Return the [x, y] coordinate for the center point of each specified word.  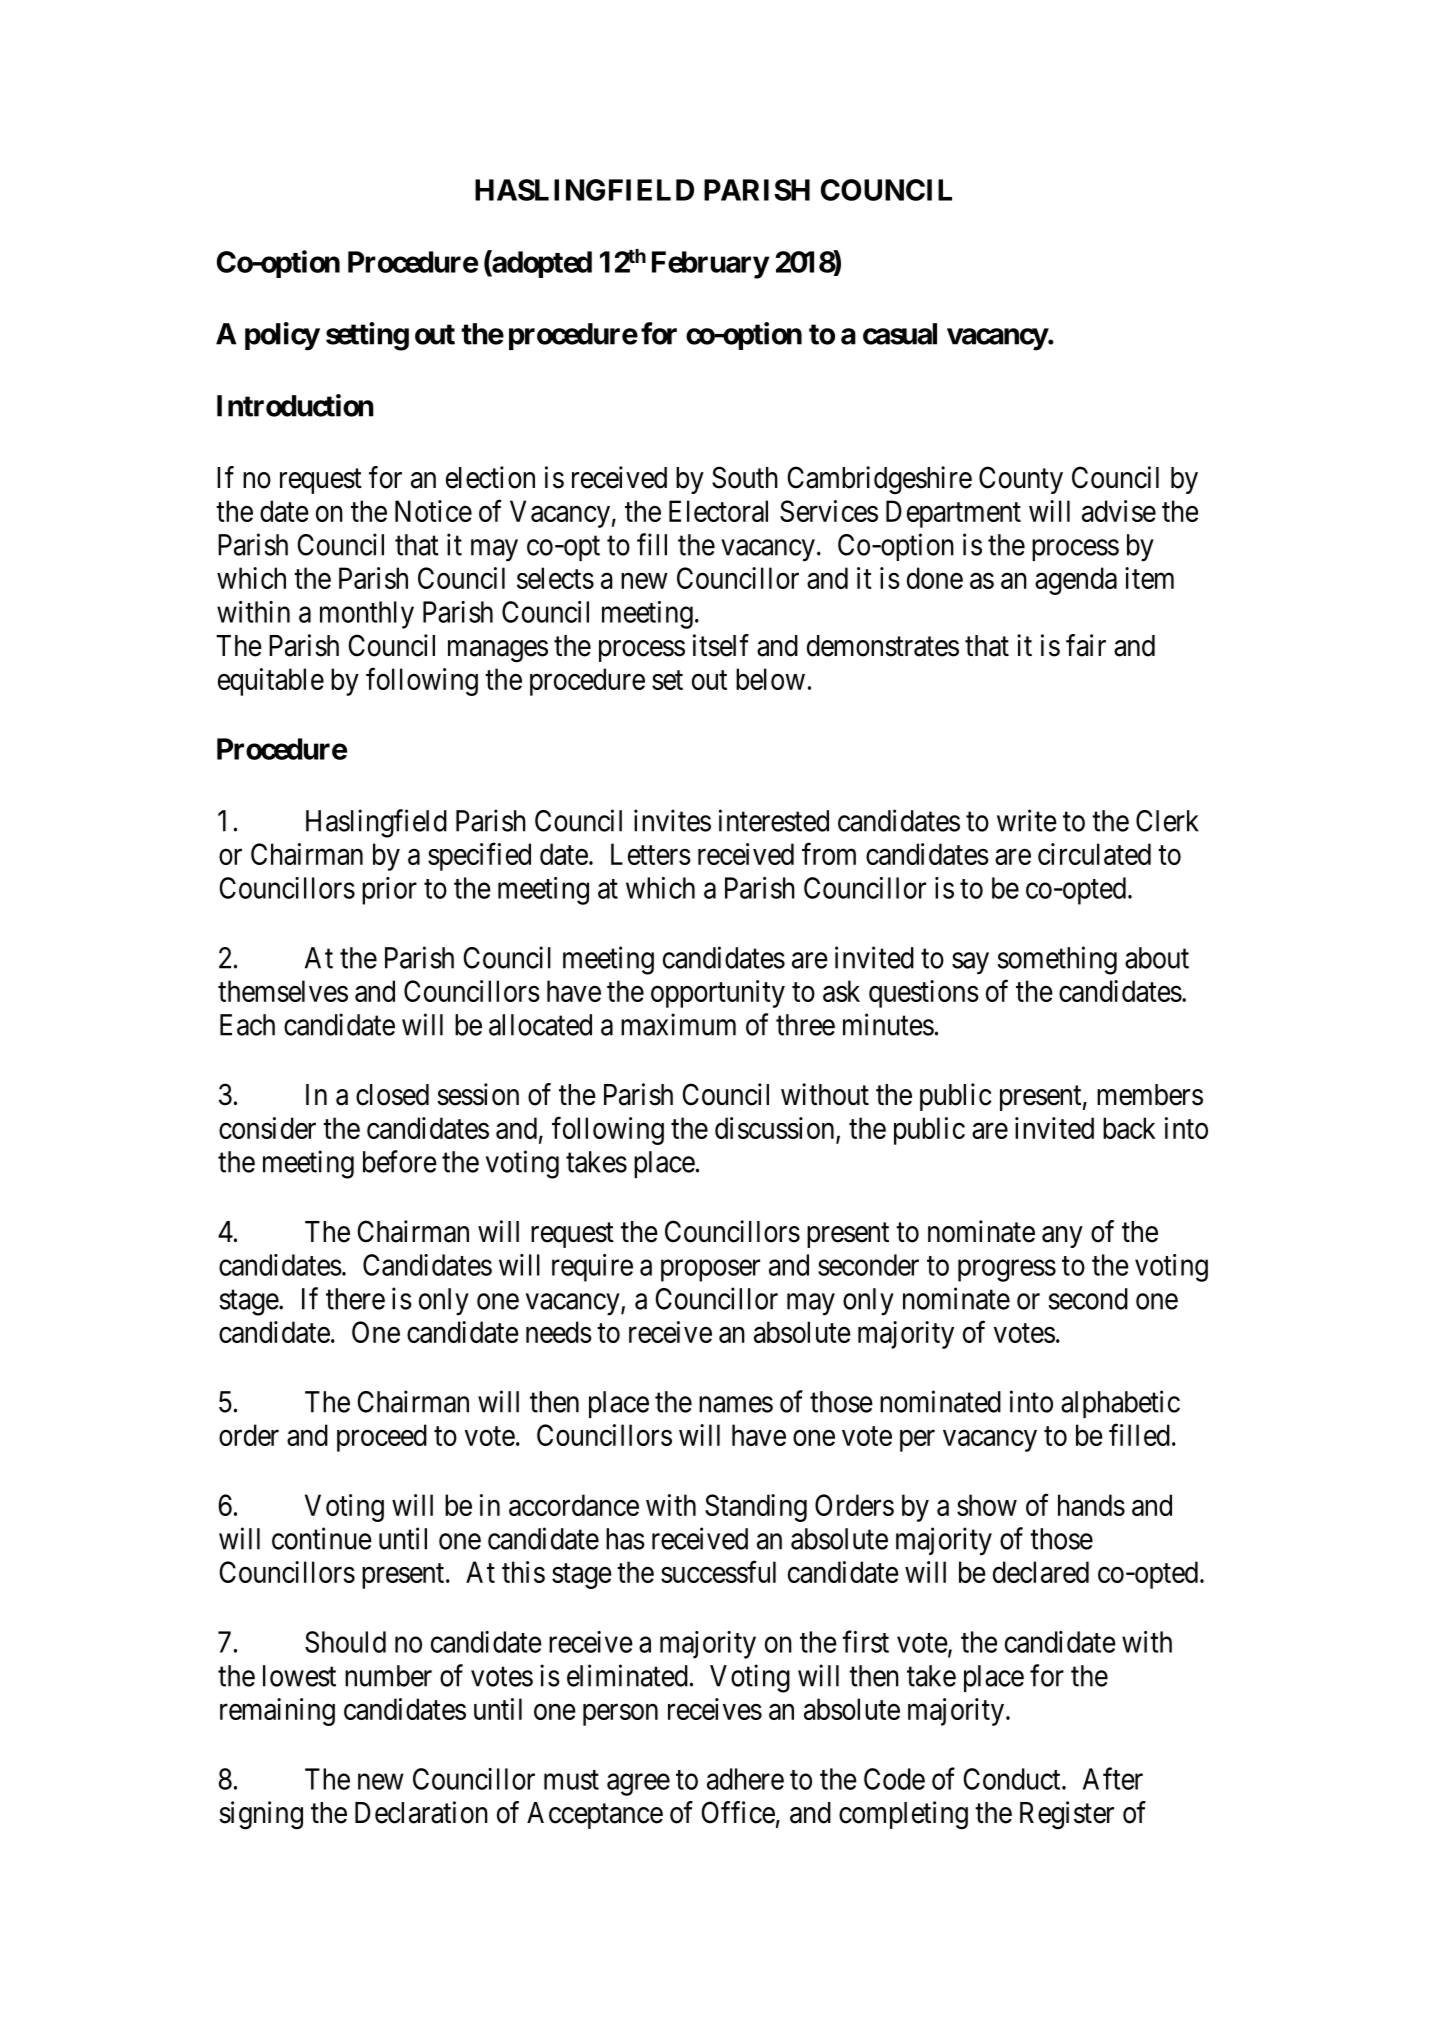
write [1027, 820]
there [355, 1299]
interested [774, 820]
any [1062, 1237]
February [710, 265]
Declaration [421, 1812]
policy [282, 336]
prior [389, 891]
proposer [710, 1271]
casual [900, 334]
